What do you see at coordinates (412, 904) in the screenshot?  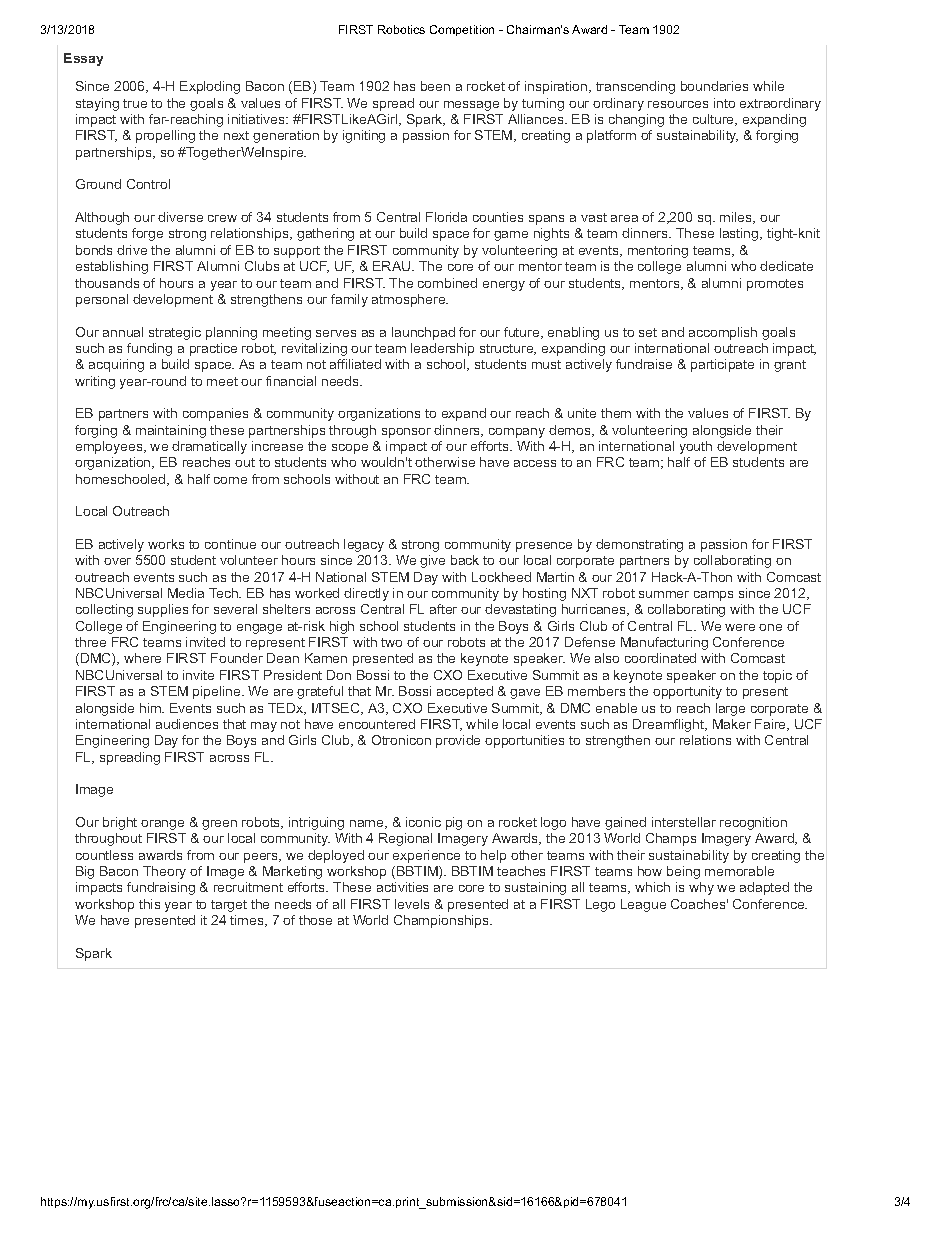 I see `levels` at bounding box center [412, 904].
